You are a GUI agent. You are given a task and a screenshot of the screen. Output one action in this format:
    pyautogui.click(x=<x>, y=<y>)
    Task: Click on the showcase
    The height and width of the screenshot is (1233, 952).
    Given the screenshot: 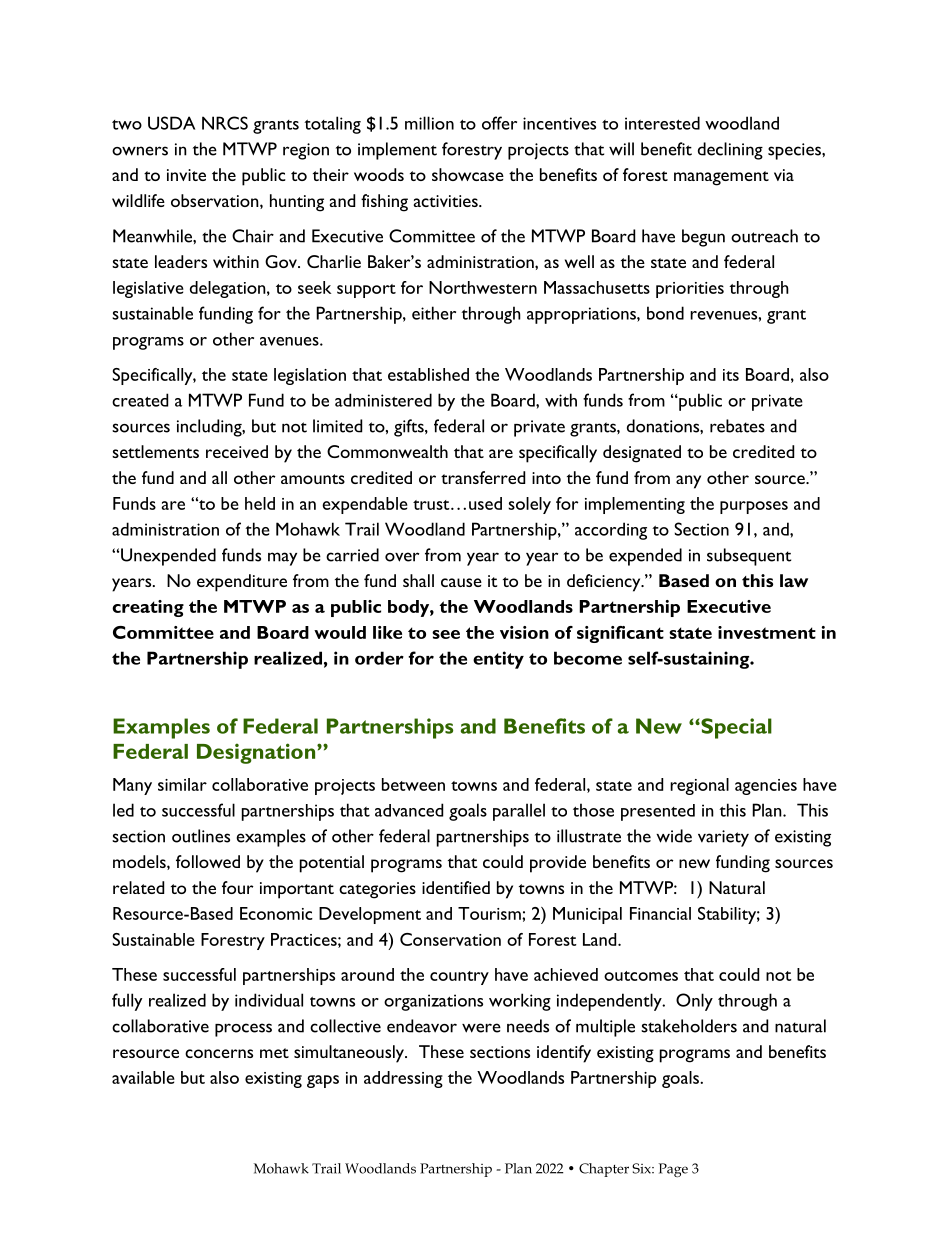 What is the action you would take?
    pyautogui.click(x=468, y=174)
